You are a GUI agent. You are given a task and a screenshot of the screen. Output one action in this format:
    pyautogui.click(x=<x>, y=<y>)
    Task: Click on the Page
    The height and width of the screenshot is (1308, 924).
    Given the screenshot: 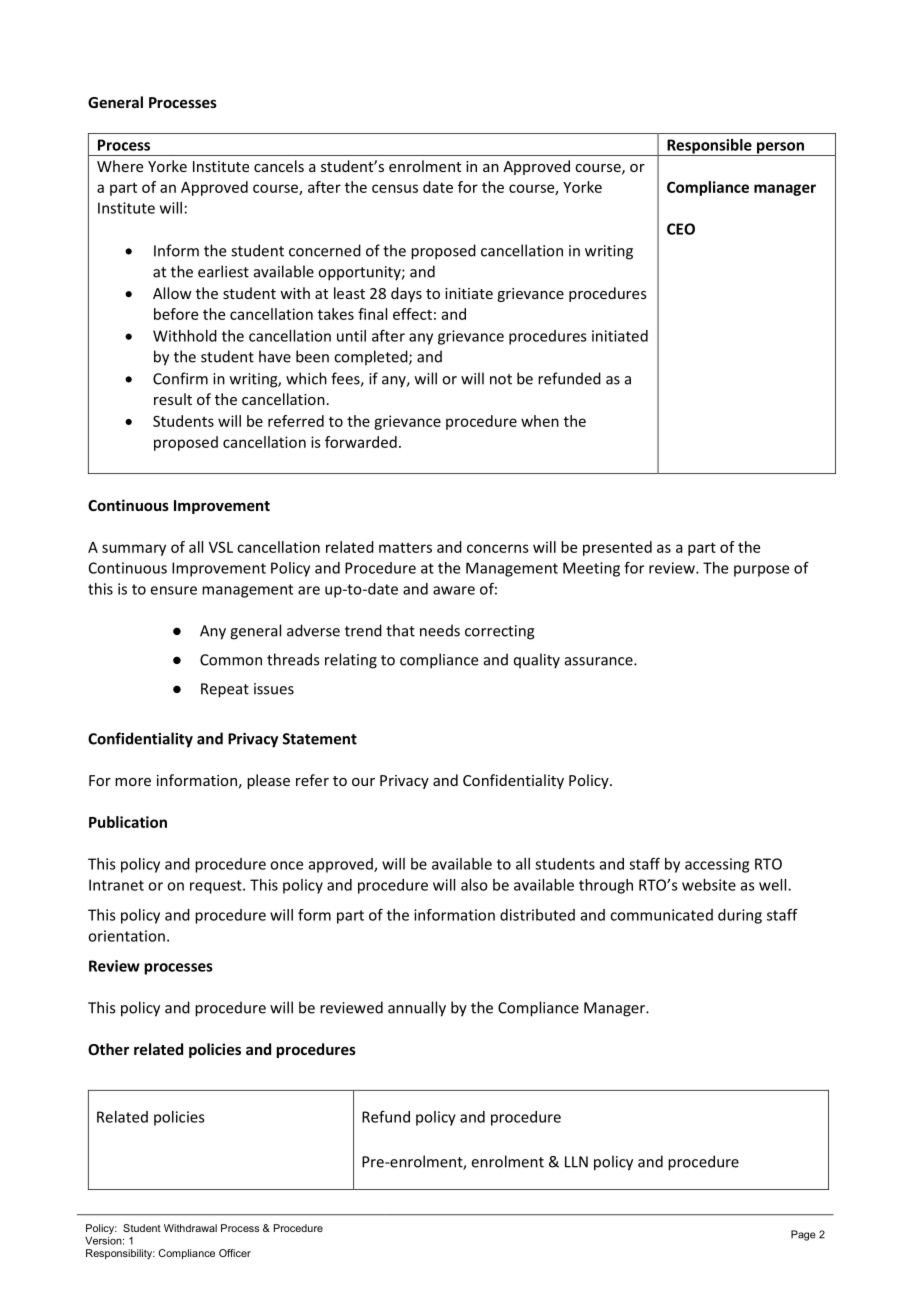 What is the action you would take?
    pyautogui.click(x=803, y=1235)
